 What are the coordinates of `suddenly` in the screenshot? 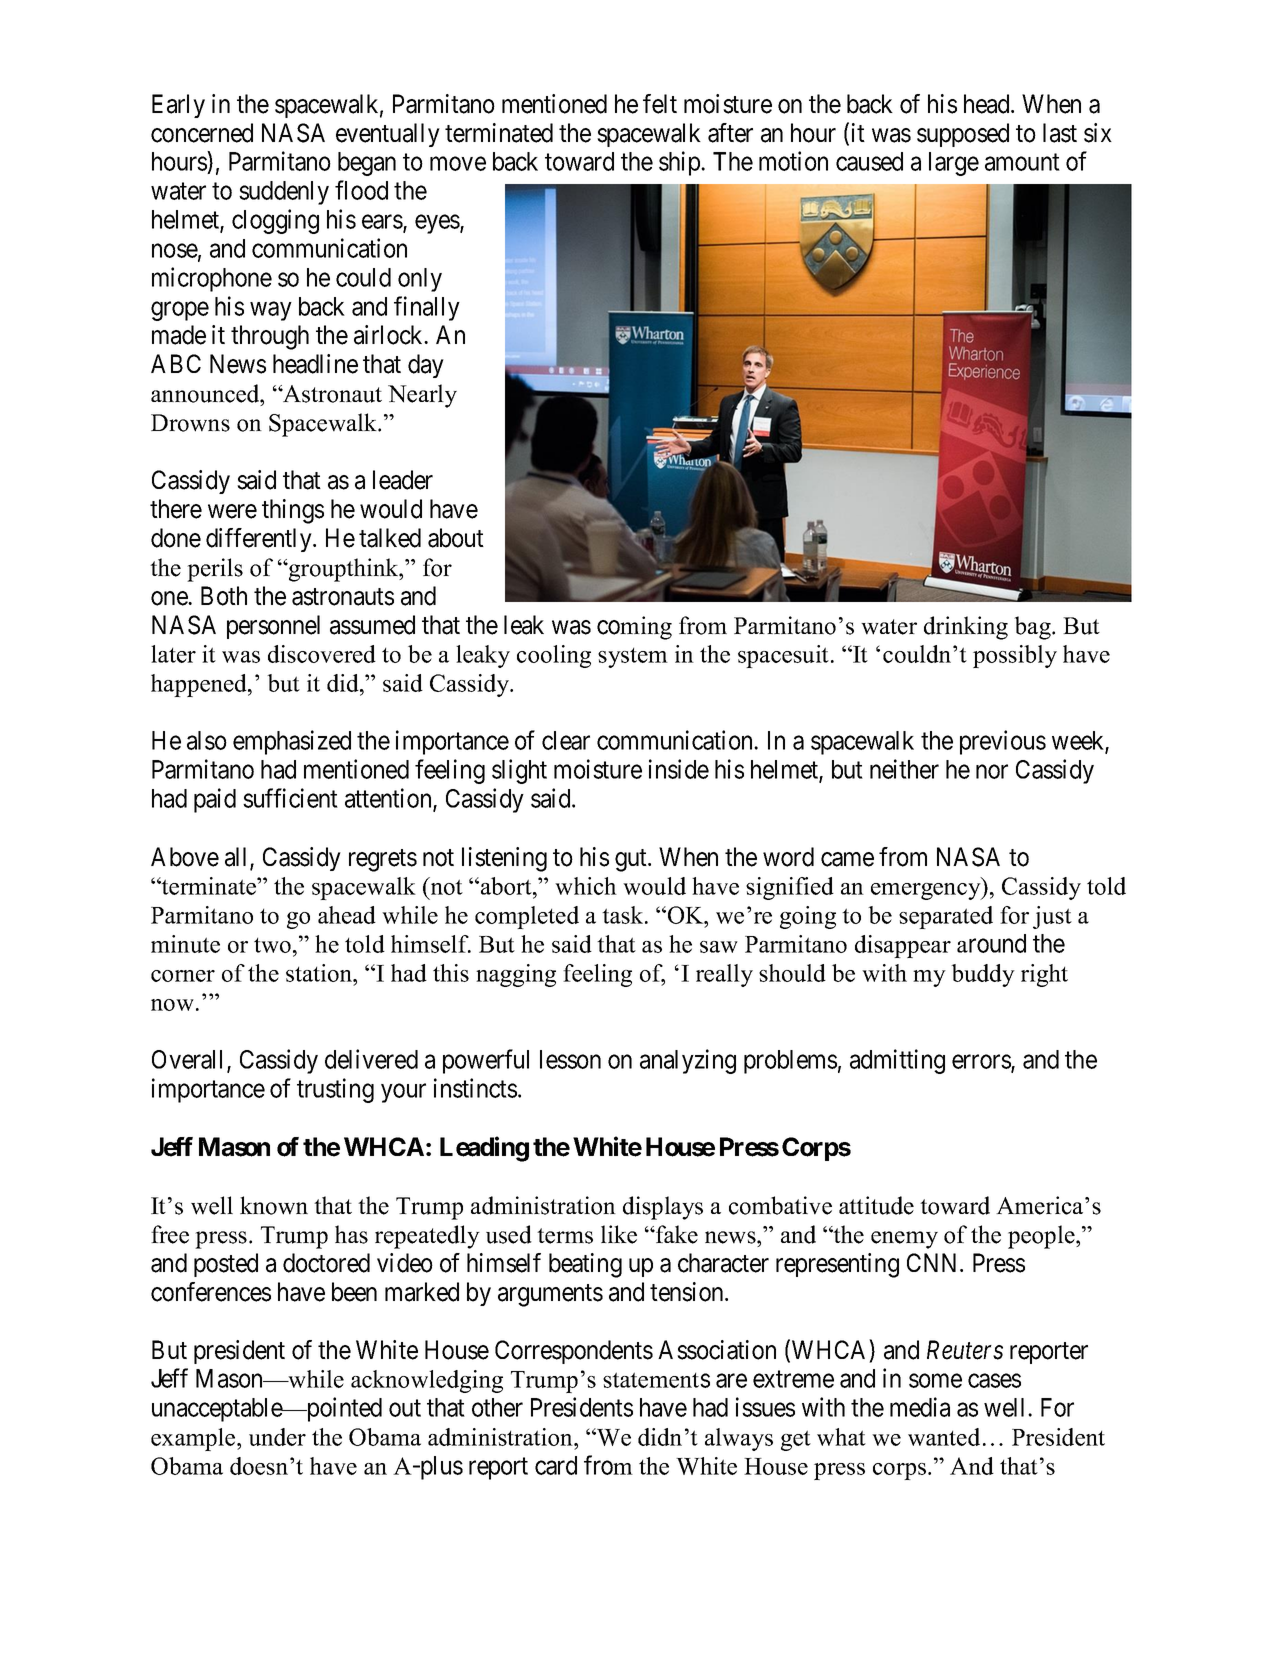 It's located at (284, 193).
